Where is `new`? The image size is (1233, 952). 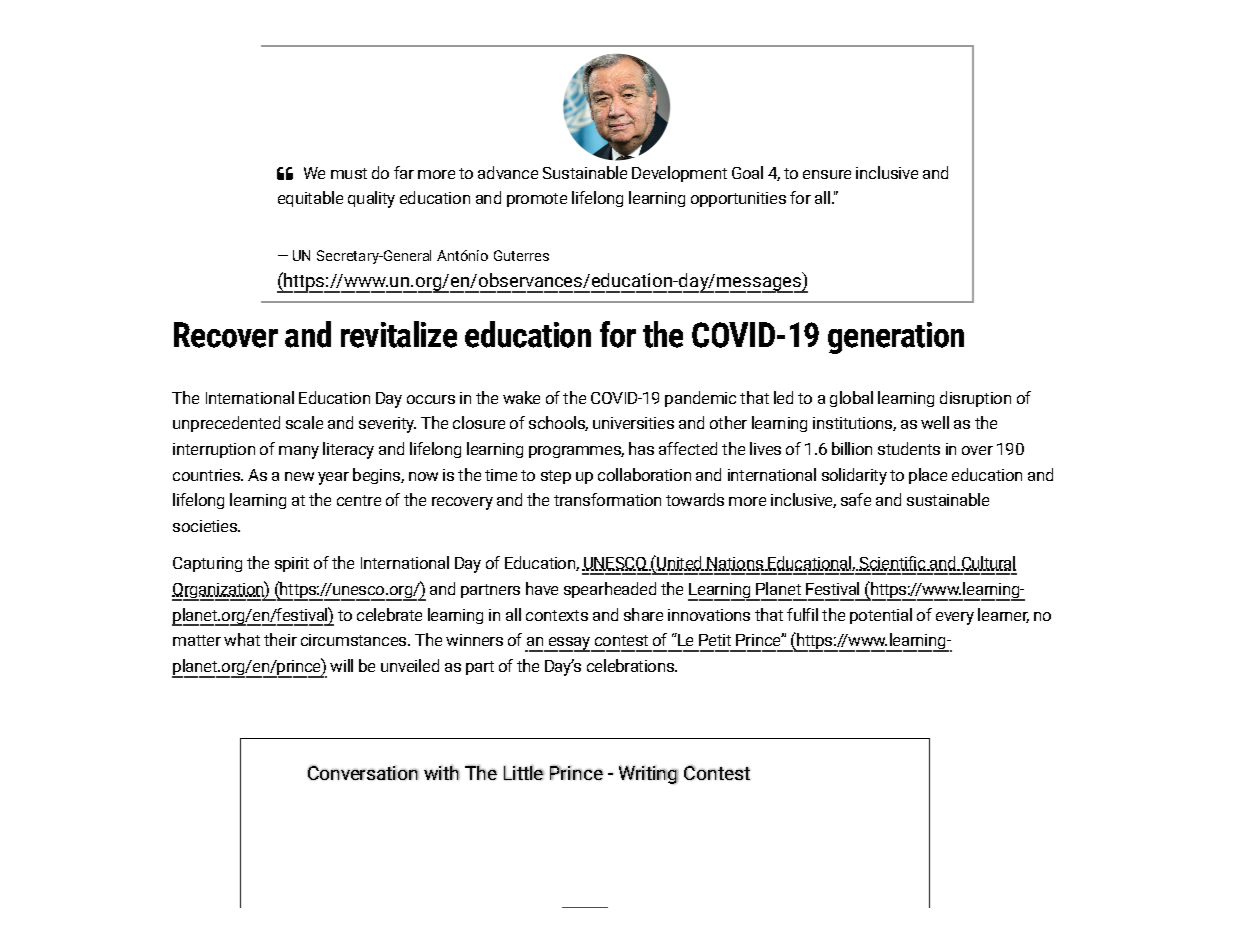 new is located at coordinates (299, 476).
